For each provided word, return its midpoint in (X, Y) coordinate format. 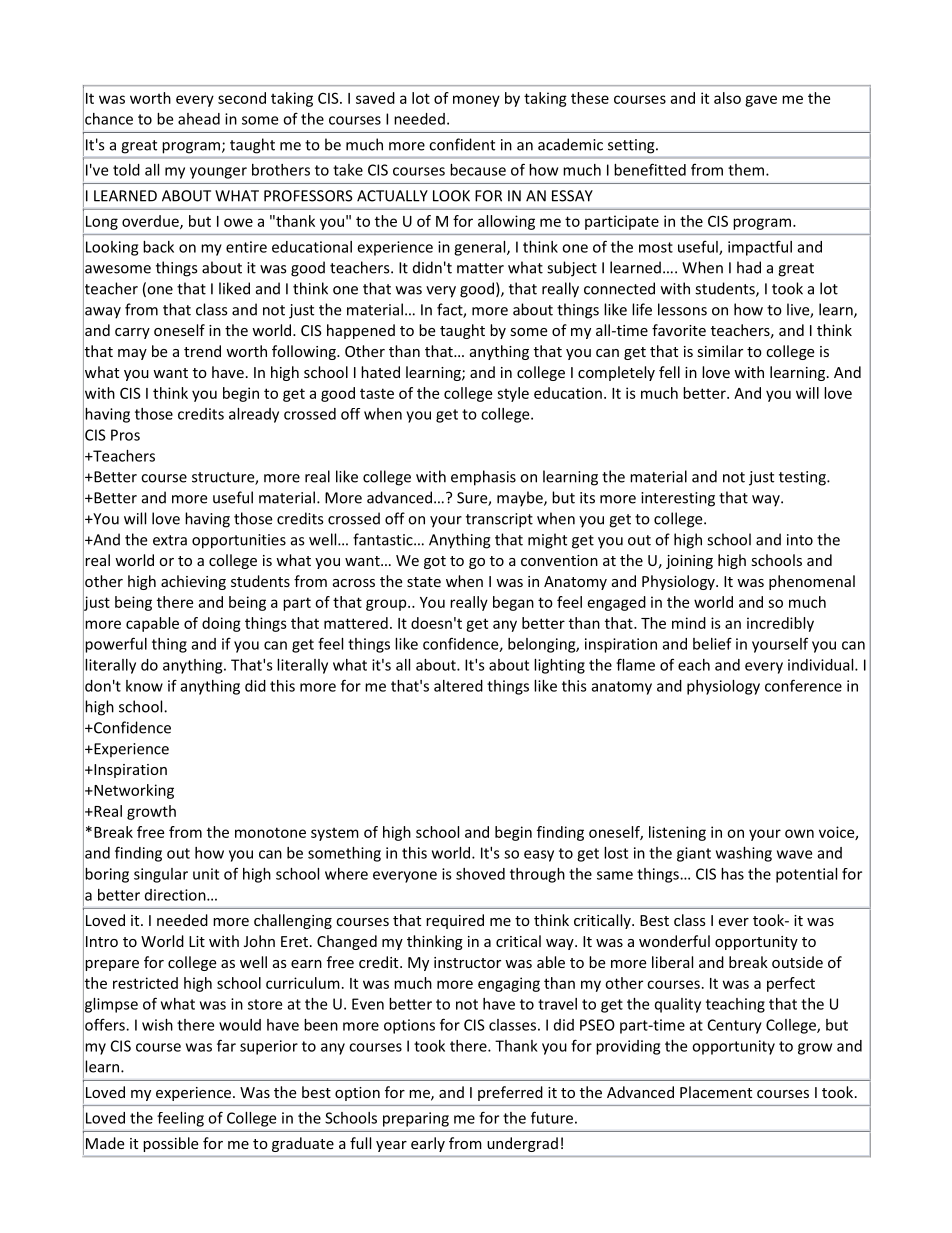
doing (221, 624)
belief (712, 643)
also (727, 98)
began (513, 603)
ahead (199, 119)
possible (171, 1144)
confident (462, 144)
